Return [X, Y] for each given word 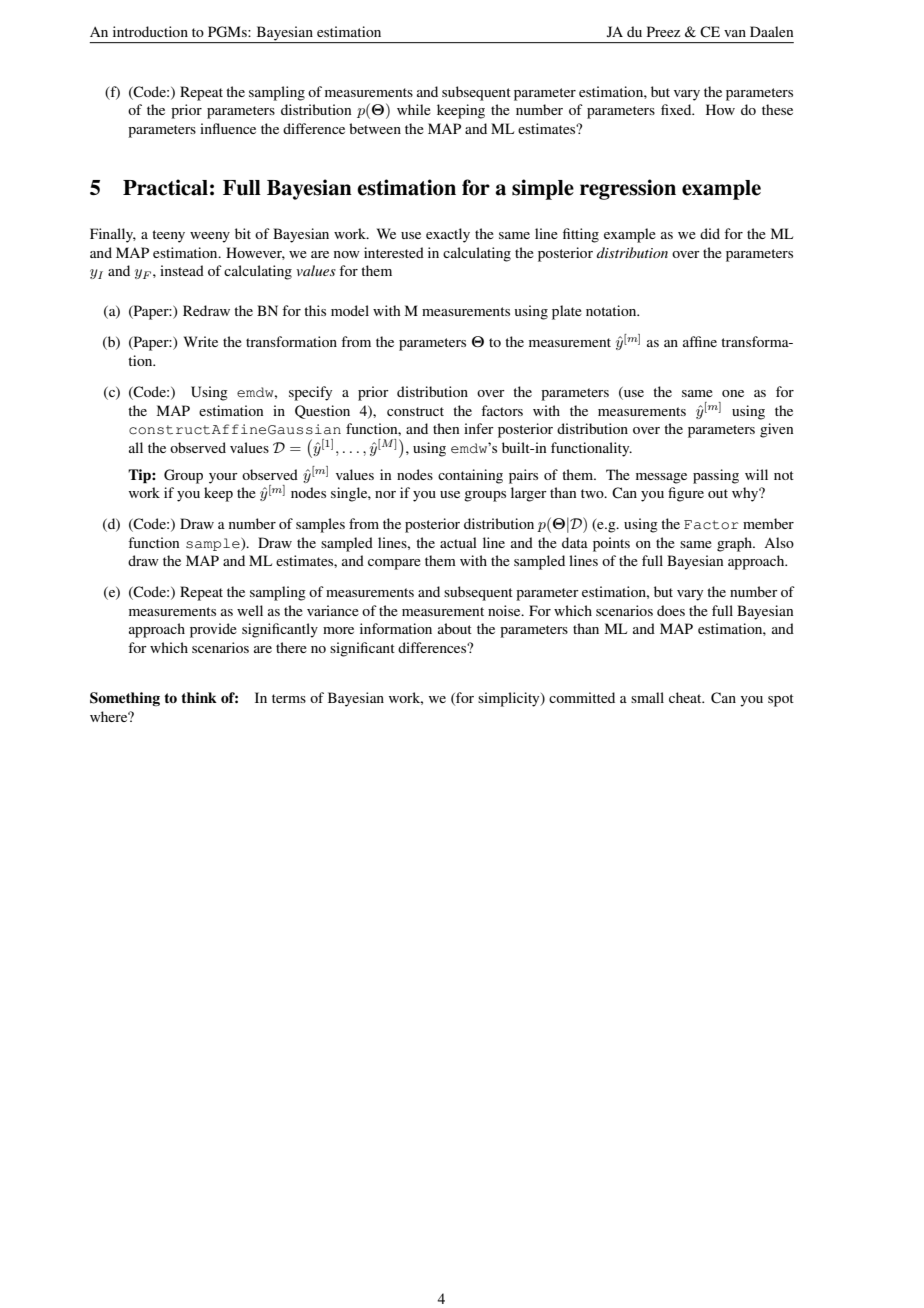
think [199, 697]
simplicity [510, 699]
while [414, 109]
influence [228, 128]
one [733, 393]
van [735, 33]
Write [201, 341]
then [446, 428]
